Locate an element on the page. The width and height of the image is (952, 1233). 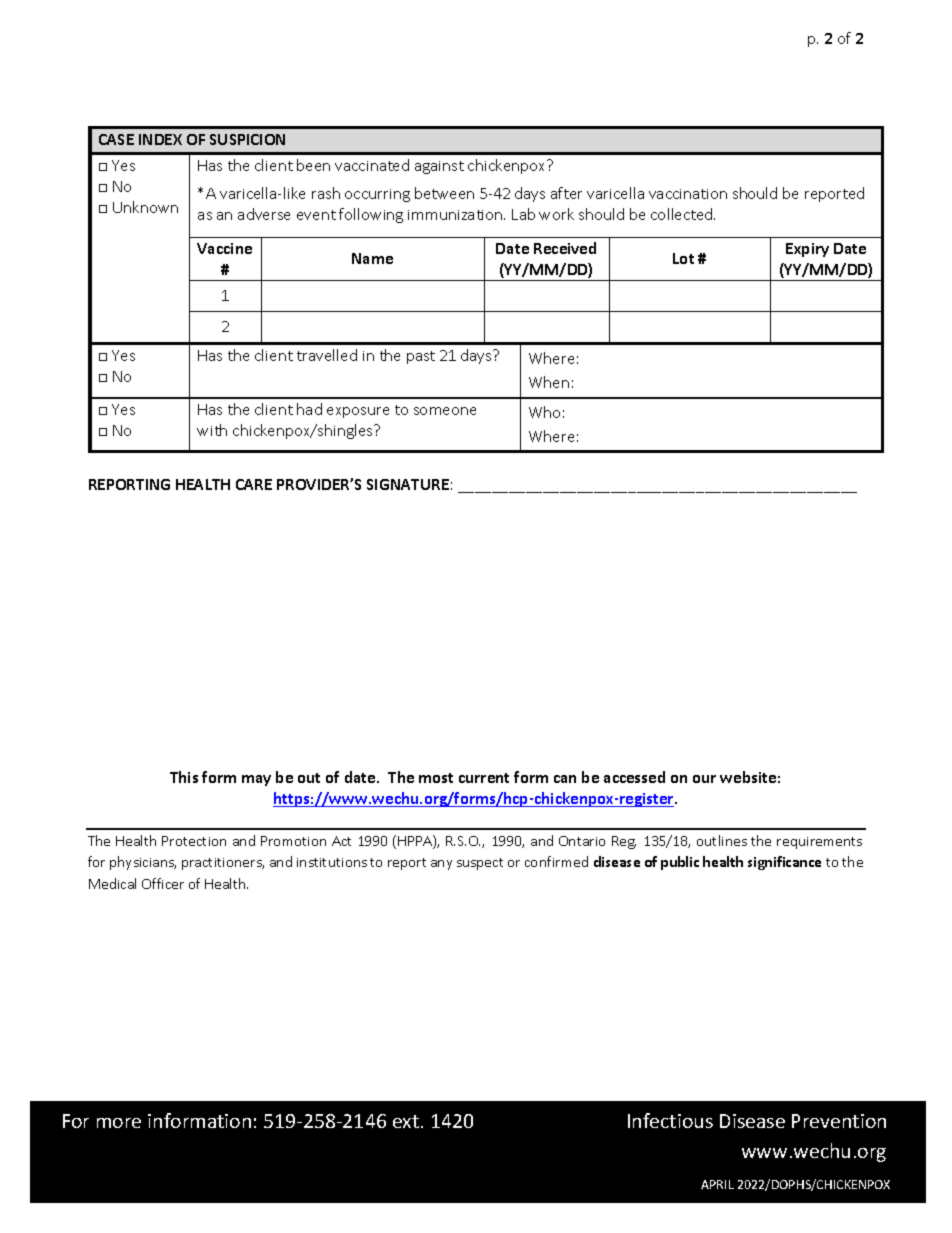
This is located at coordinates (184, 777).
